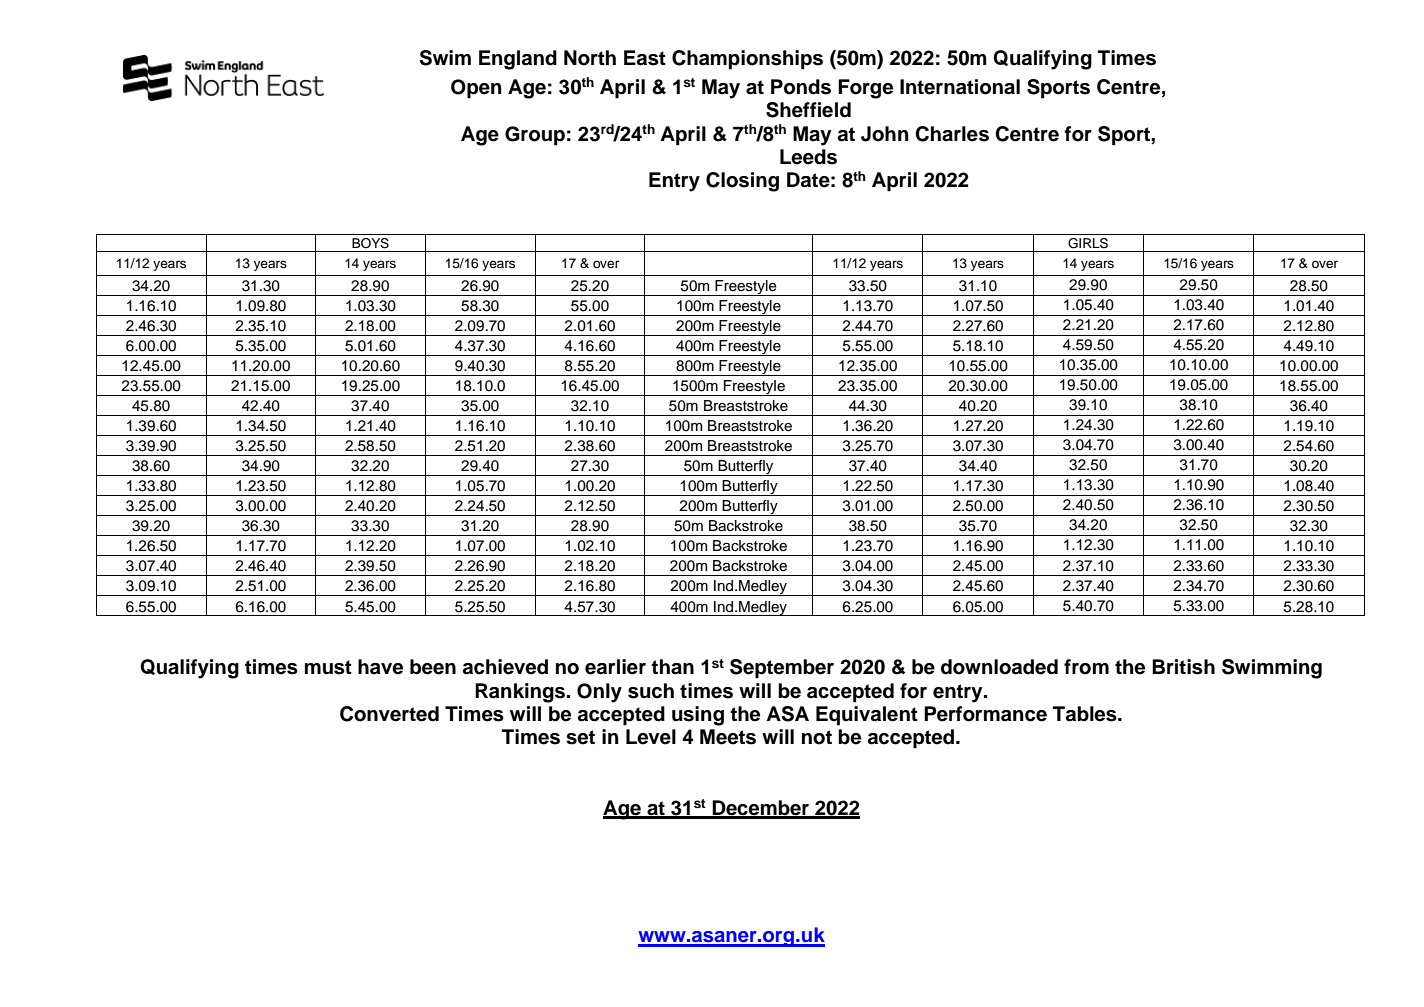 Image resolution: width=1424 pixels, height=1007 pixels. I want to click on Converted, so click(389, 714).
